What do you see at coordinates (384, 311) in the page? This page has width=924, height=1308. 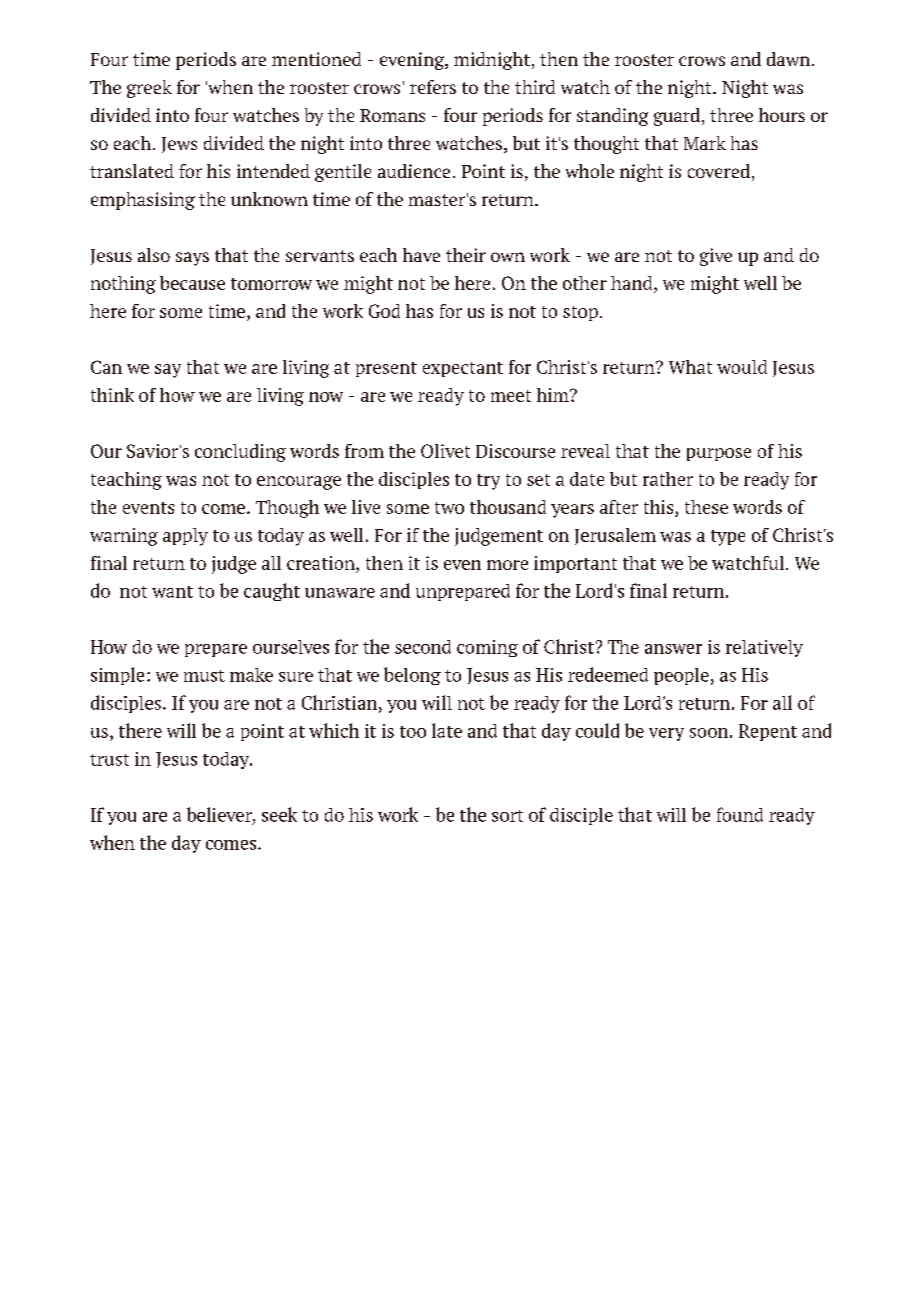 I see `God` at bounding box center [384, 311].
